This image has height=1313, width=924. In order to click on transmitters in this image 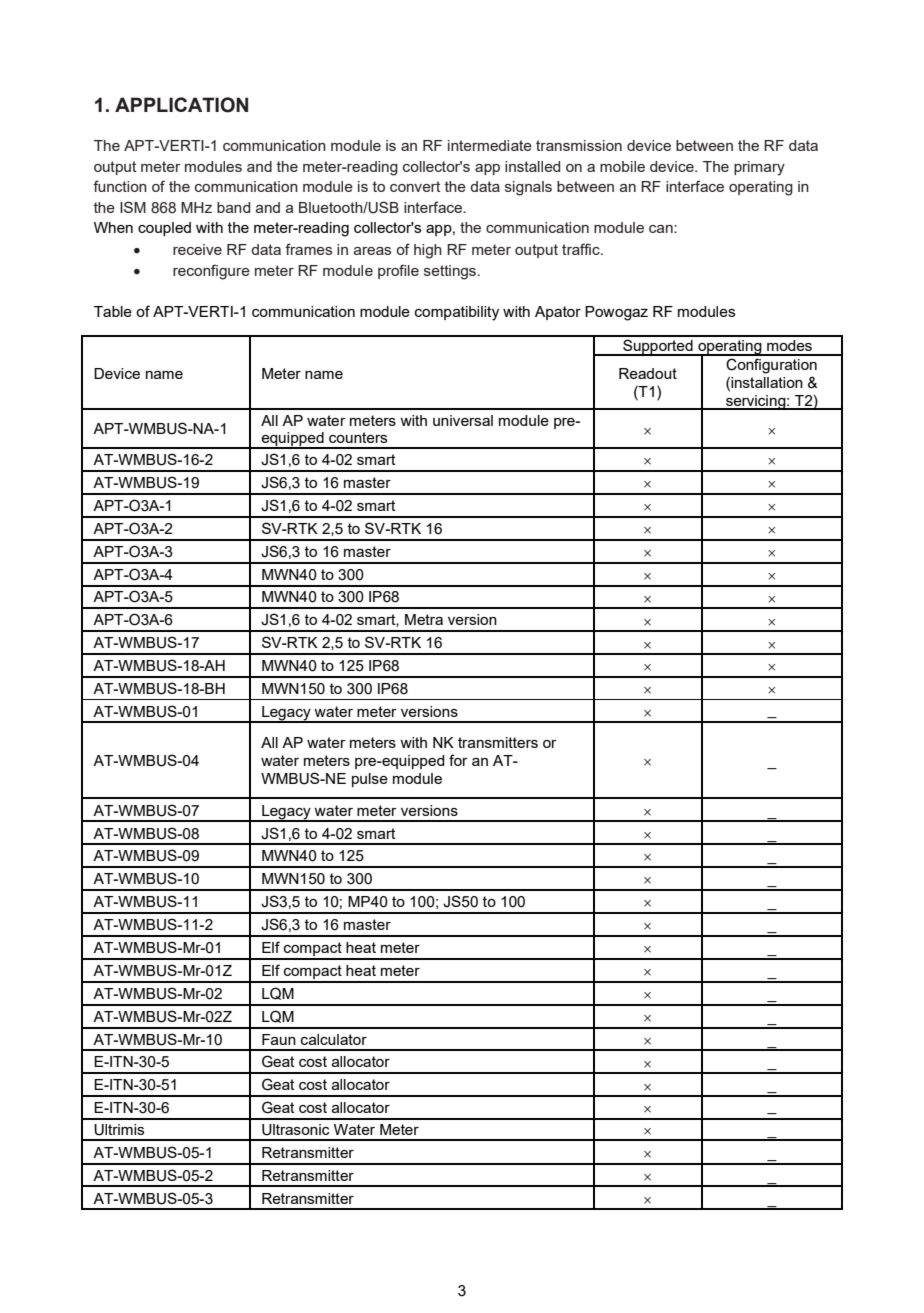, I will do `click(498, 742)`.
